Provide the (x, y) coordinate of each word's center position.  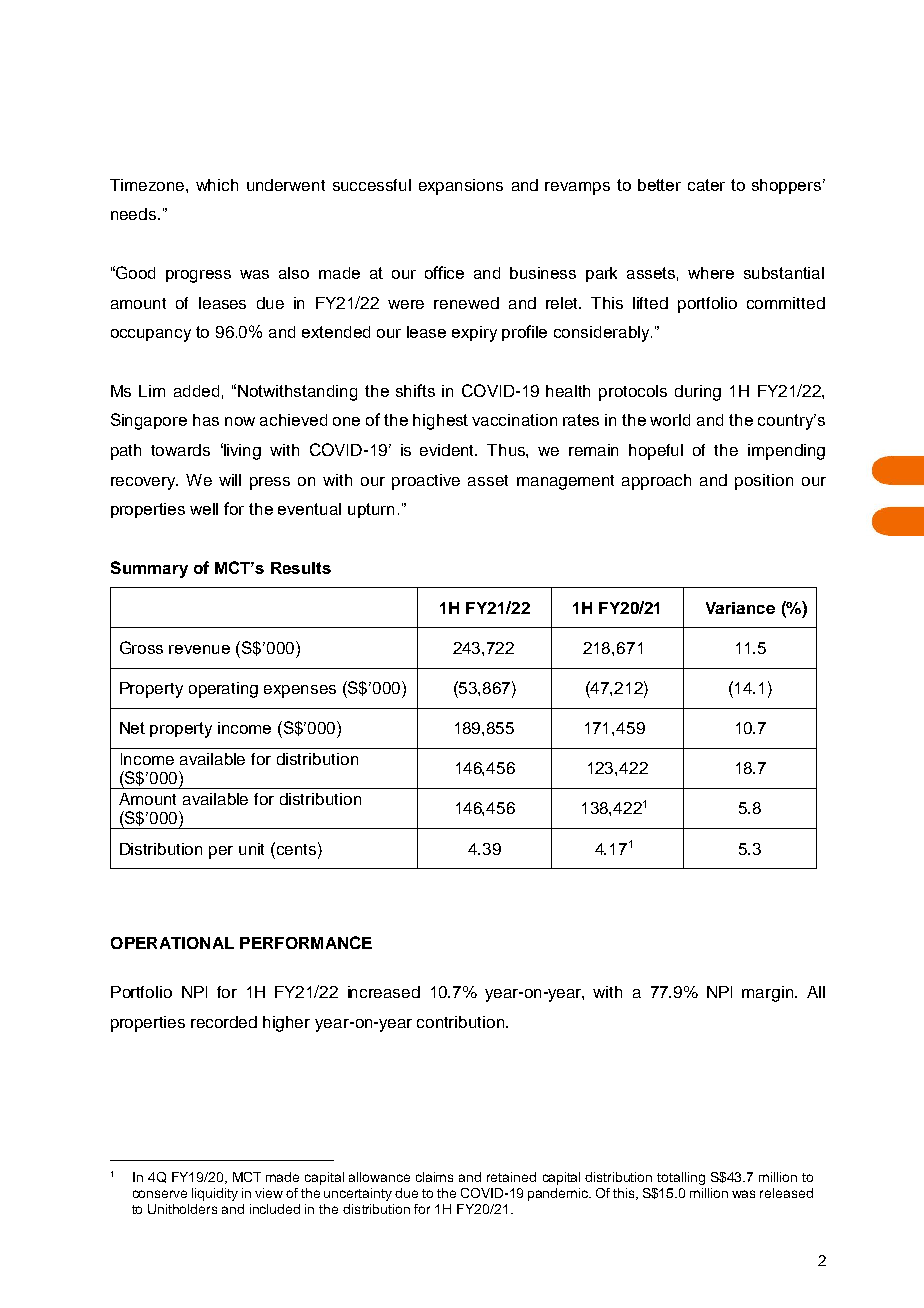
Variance (740, 608)
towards (180, 450)
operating (223, 690)
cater (706, 185)
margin (769, 994)
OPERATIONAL (172, 943)
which (217, 185)
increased (384, 992)
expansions (461, 187)
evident (448, 450)
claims (434, 1177)
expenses (300, 691)
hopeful (656, 452)
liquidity (215, 1194)
